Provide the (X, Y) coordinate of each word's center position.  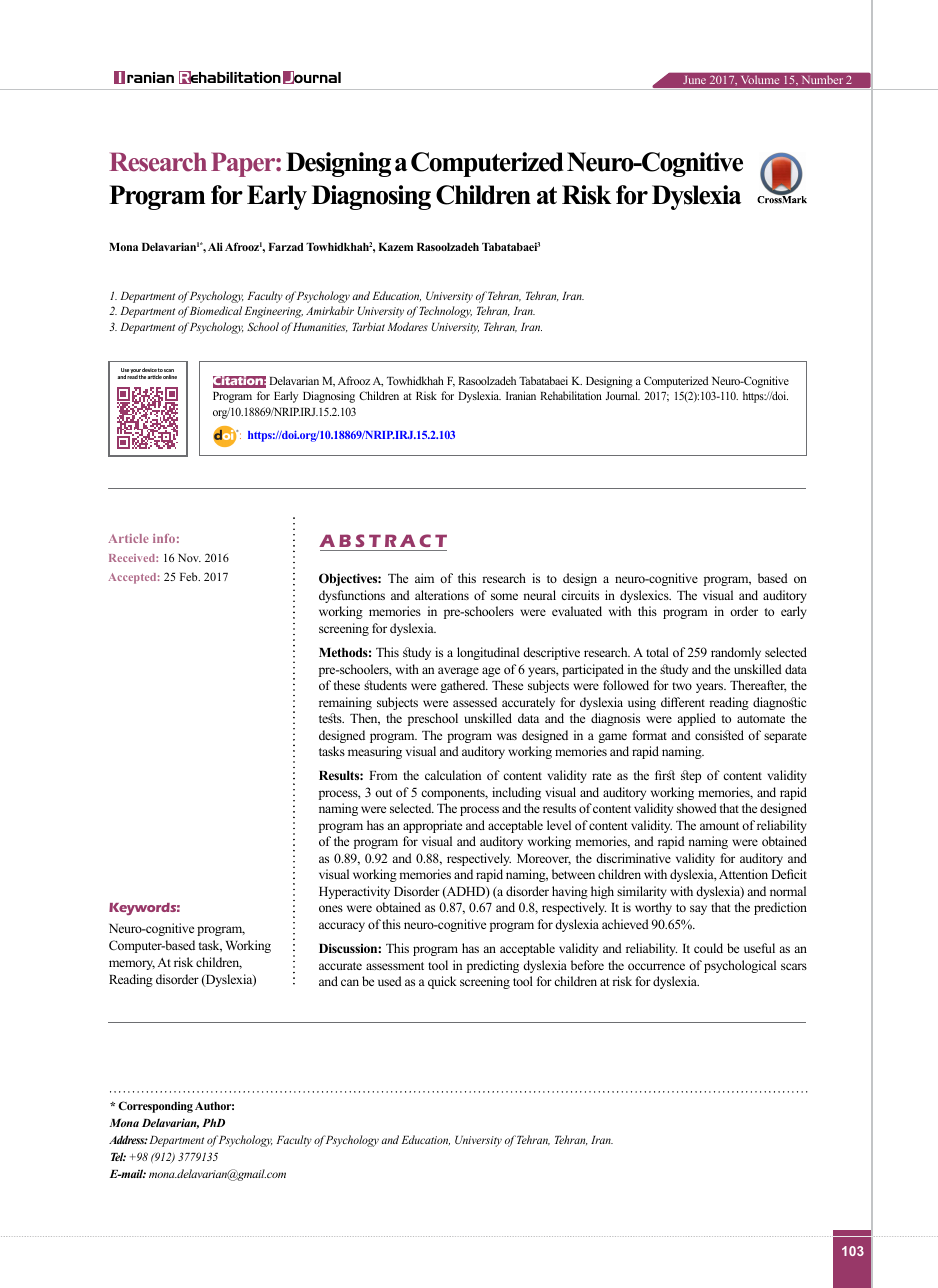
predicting (493, 966)
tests (331, 718)
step (691, 776)
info (164, 538)
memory (132, 965)
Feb (190, 576)
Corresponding (155, 1107)
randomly (736, 653)
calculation (453, 775)
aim (424, 578)
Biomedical (216, 310)
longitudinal (488, 653)
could (708, 948)
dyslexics (645, 596)
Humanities (320, 327)
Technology (446, 312)
